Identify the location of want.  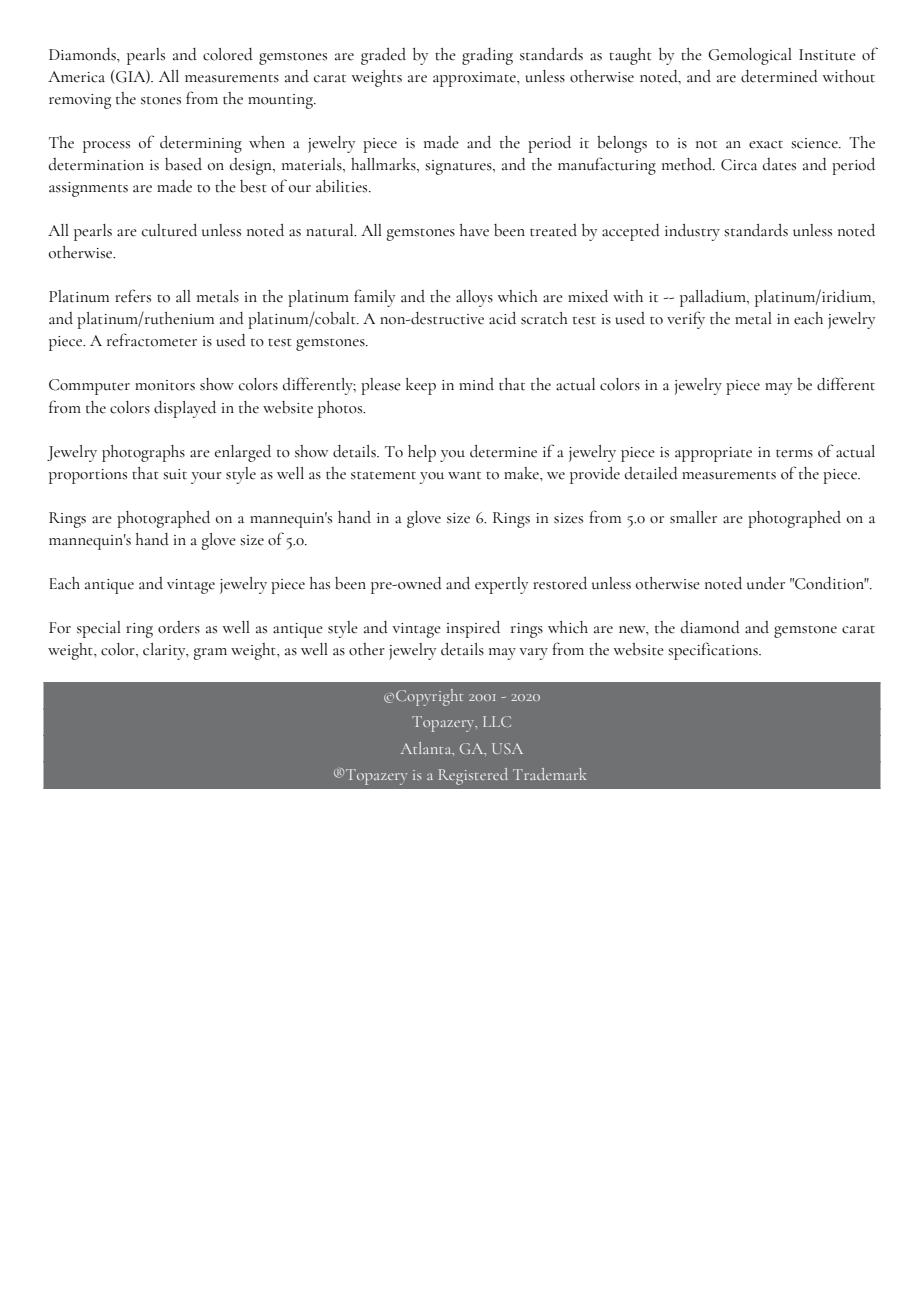
(464, 475).
